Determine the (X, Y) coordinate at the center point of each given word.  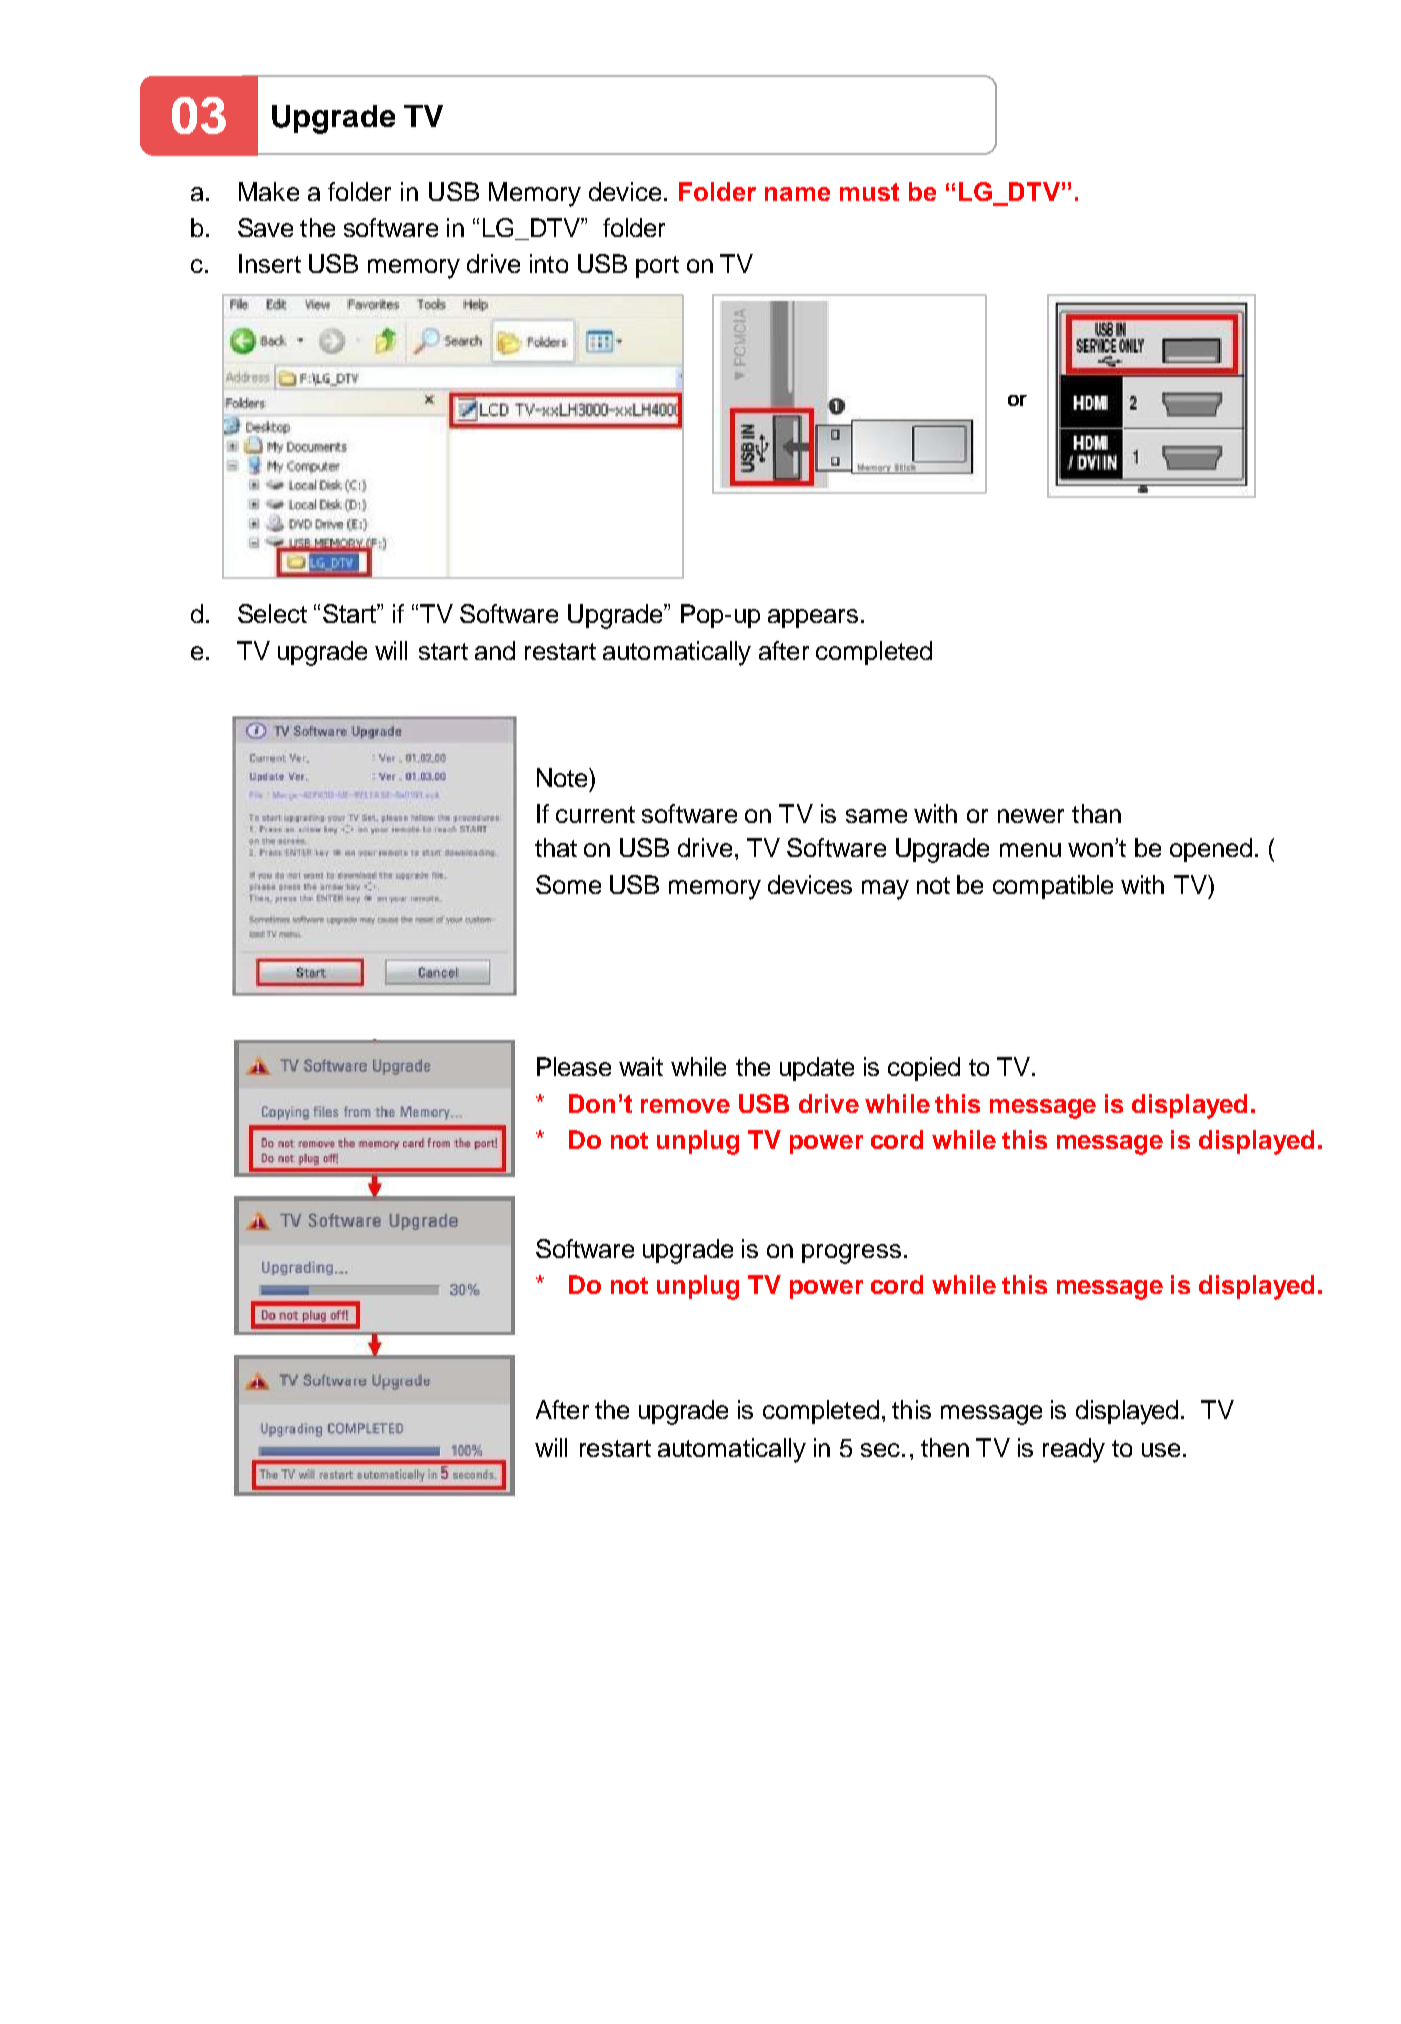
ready (1074, 1450)
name (797, 194)
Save (265, 227)
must (869, 192)
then (945, 1447)
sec (880, 1450)
